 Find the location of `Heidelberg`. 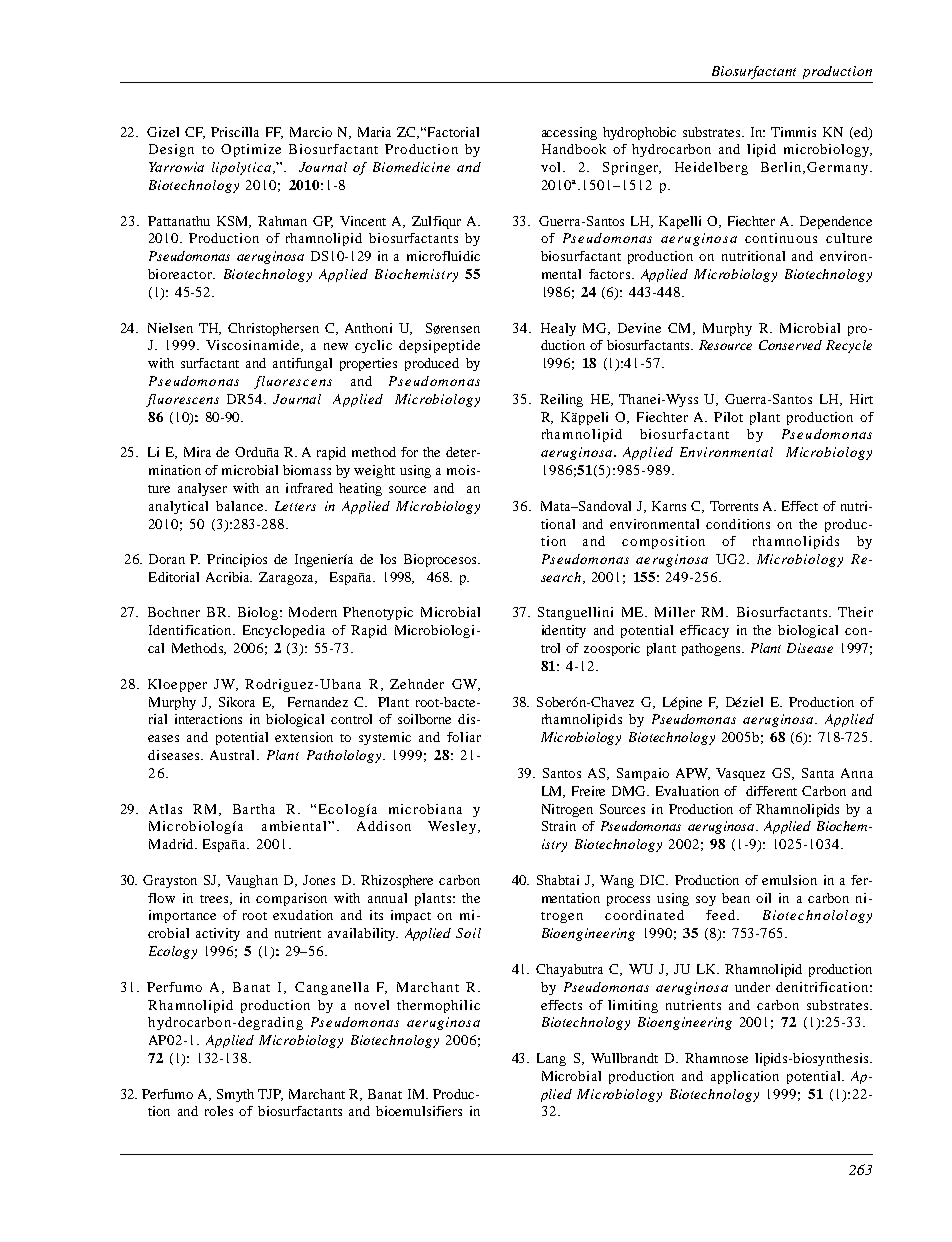

Heidelberg is located at coordinates (711, 168).
